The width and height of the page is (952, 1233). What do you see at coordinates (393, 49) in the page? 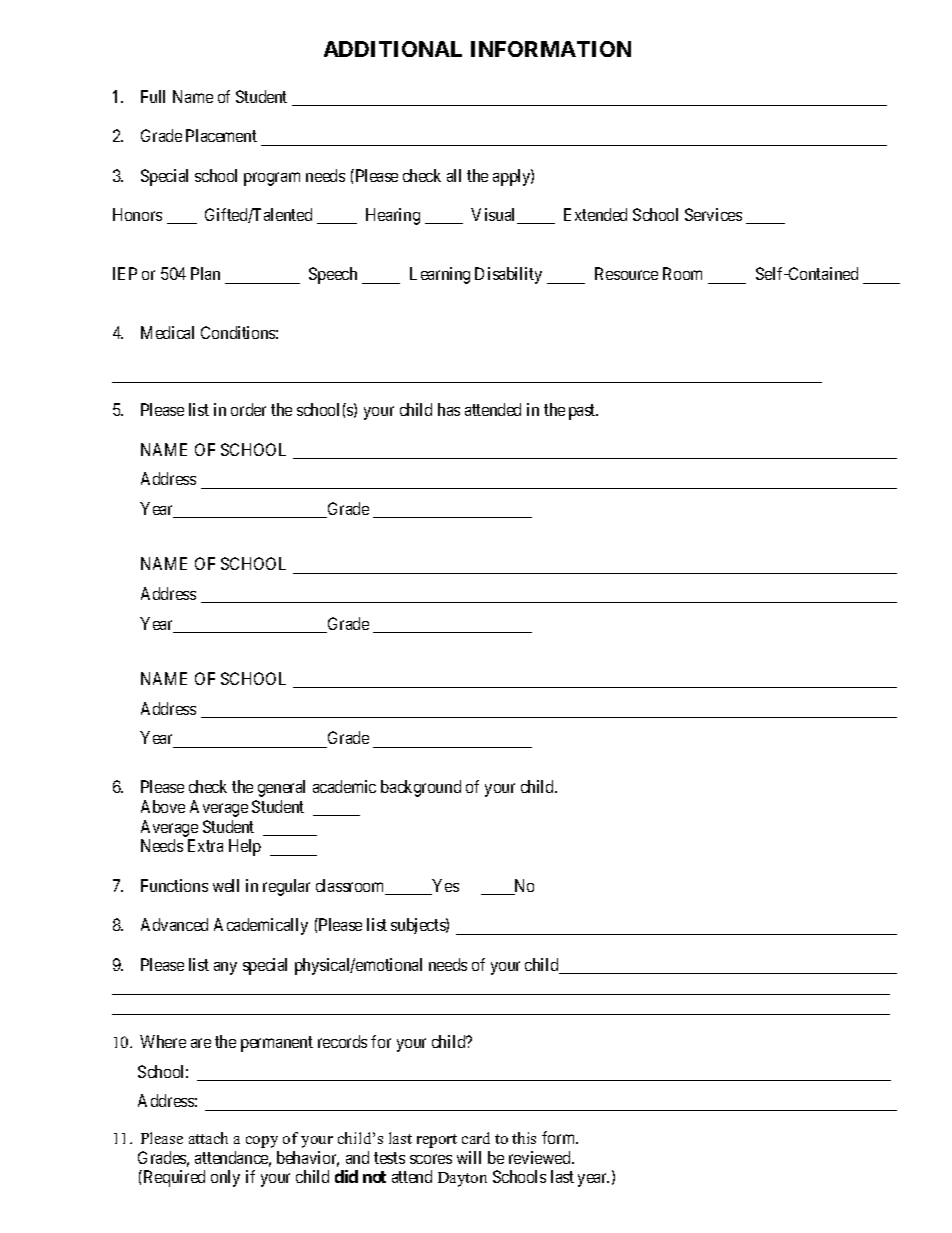
I see `ADDITIONAL` at bounding box center [393, 49].
